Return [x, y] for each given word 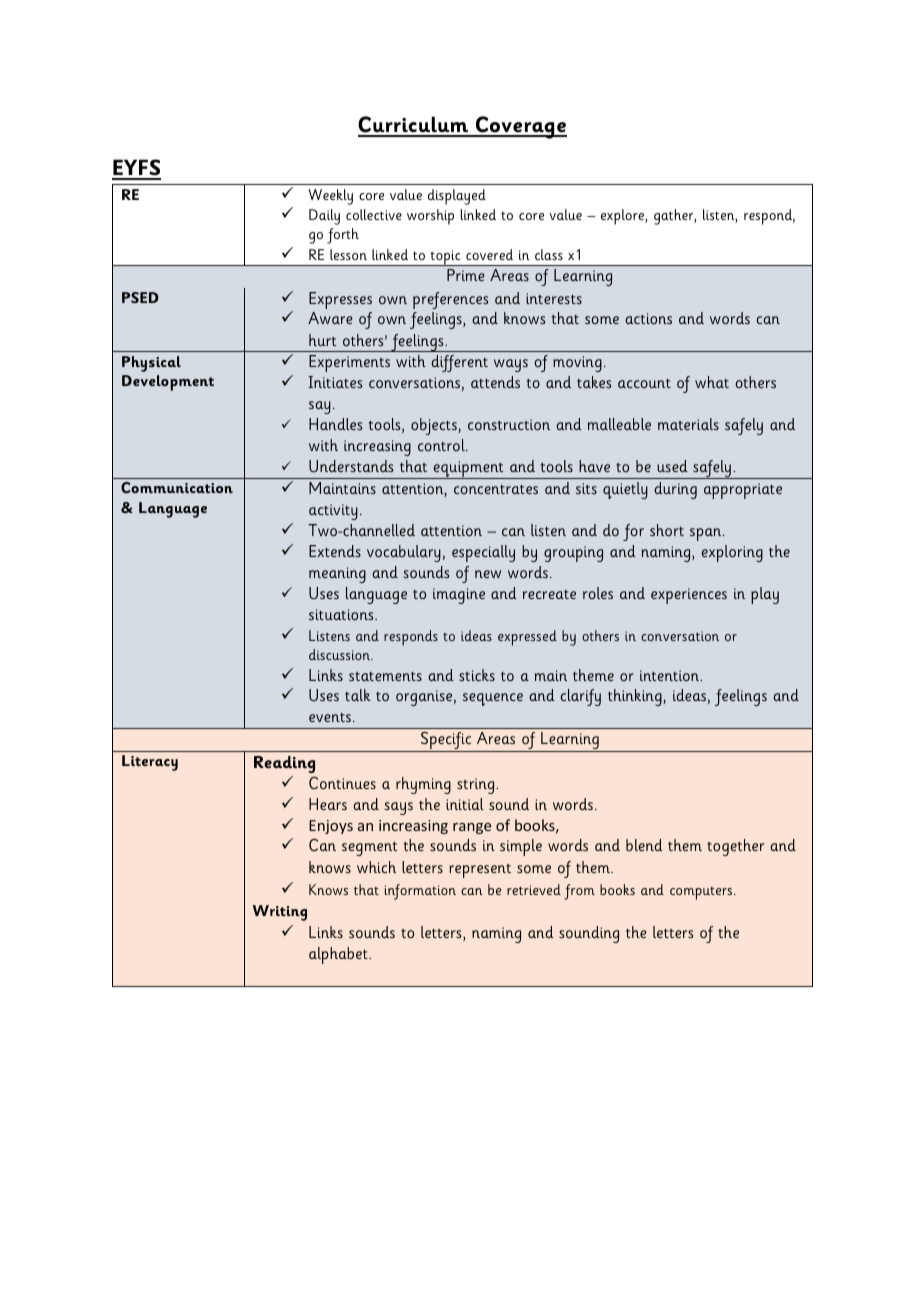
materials [688, 424]
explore [623, 217]
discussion [340, 654]
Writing [280, 913]
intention [671, 675]
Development [168, 383]
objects [435, 426]
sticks [477, 675]
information [420, 892]
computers [702, 893]
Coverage [520, 127]
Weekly [330, 197]
